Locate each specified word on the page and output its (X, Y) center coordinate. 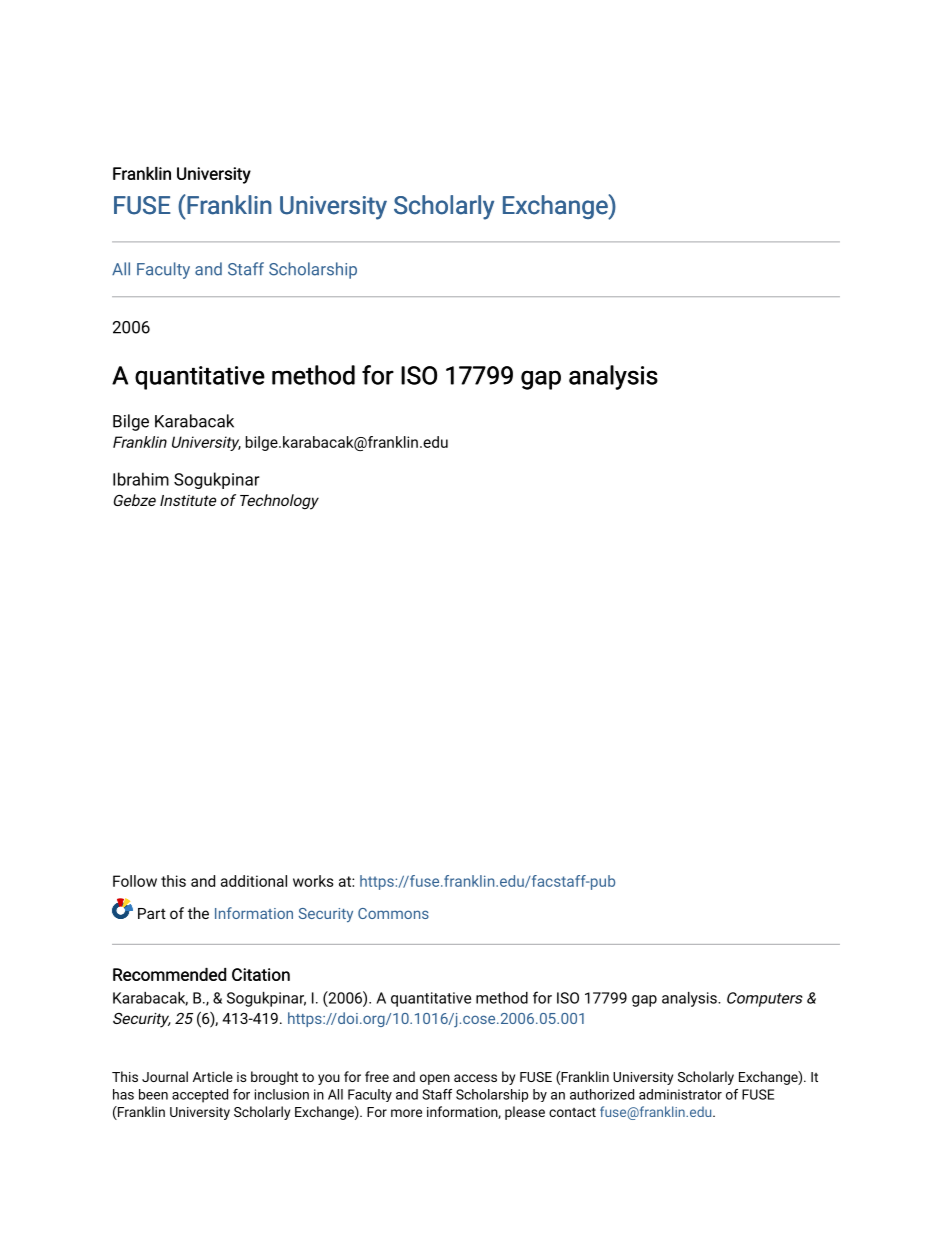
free (377, 1076)
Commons (393, 913)
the (198, 913)
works (313, 881)
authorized (602, 1094)
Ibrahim (141, 479)
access (475, 1078)
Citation (261, 974)
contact (572, 1112)
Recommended (169, 974)
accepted (200, 1096)
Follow (135, 881)
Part (152, 913)
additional (254, 881)
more (406, 1113)
